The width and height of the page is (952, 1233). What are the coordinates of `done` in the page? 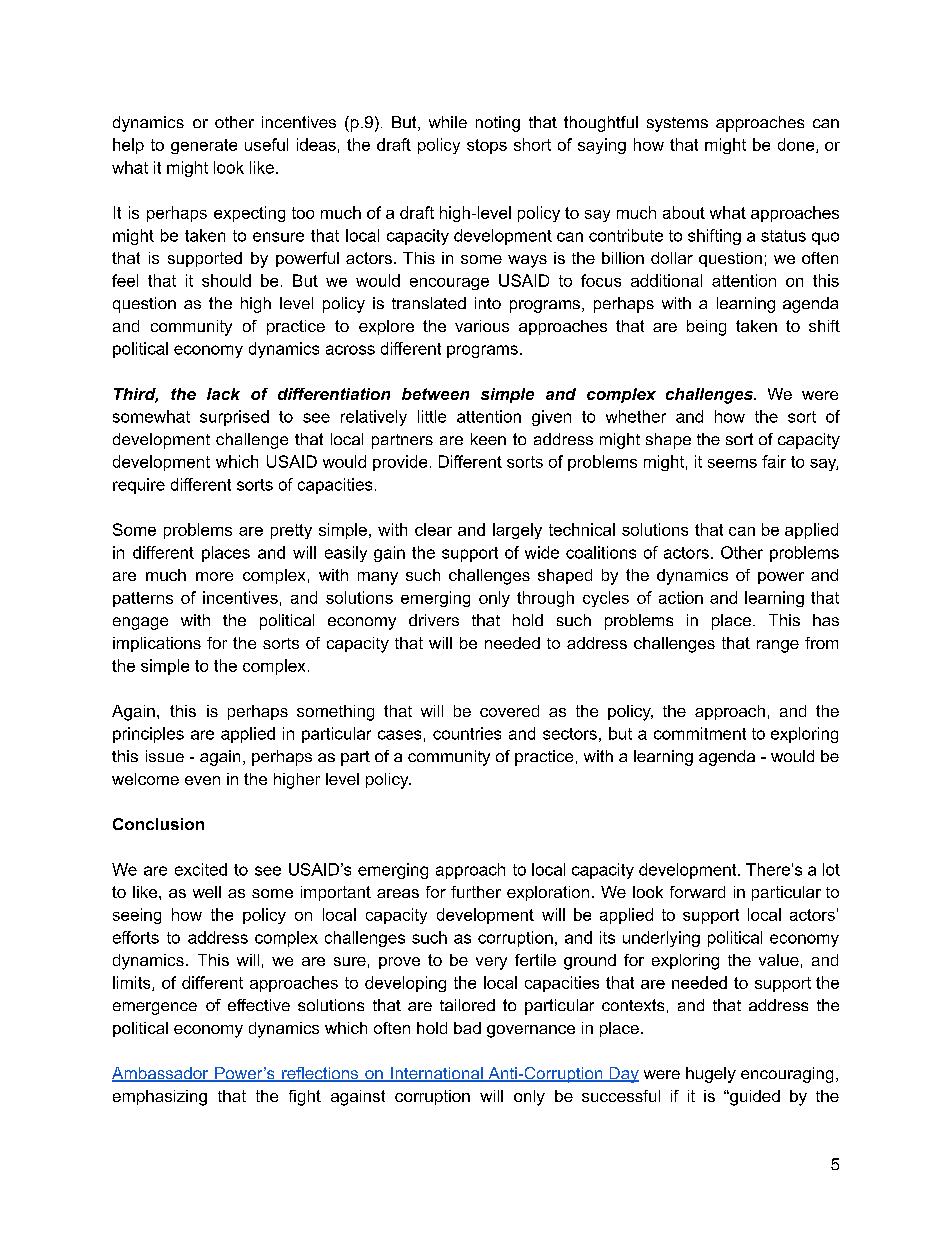 It's located at (797, 145).
